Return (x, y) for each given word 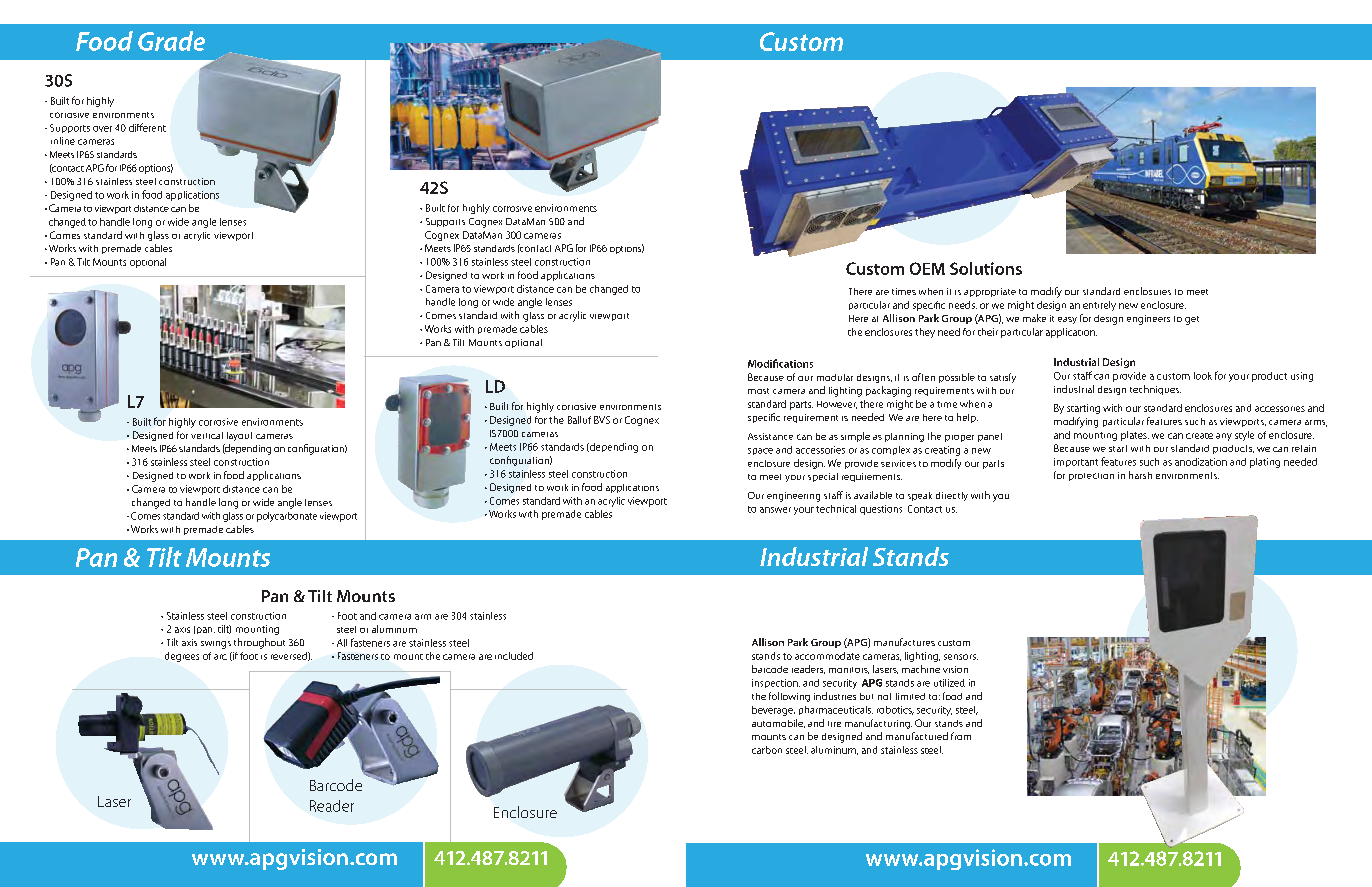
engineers (1148, 320)
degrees (182, 657)
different (147, 127)
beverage (773, 711)
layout (239, 436)
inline (63, 141)
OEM (927, 268)
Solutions (986, 268)
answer (775, 510)
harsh (1140, 475)
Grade (171, 41)
